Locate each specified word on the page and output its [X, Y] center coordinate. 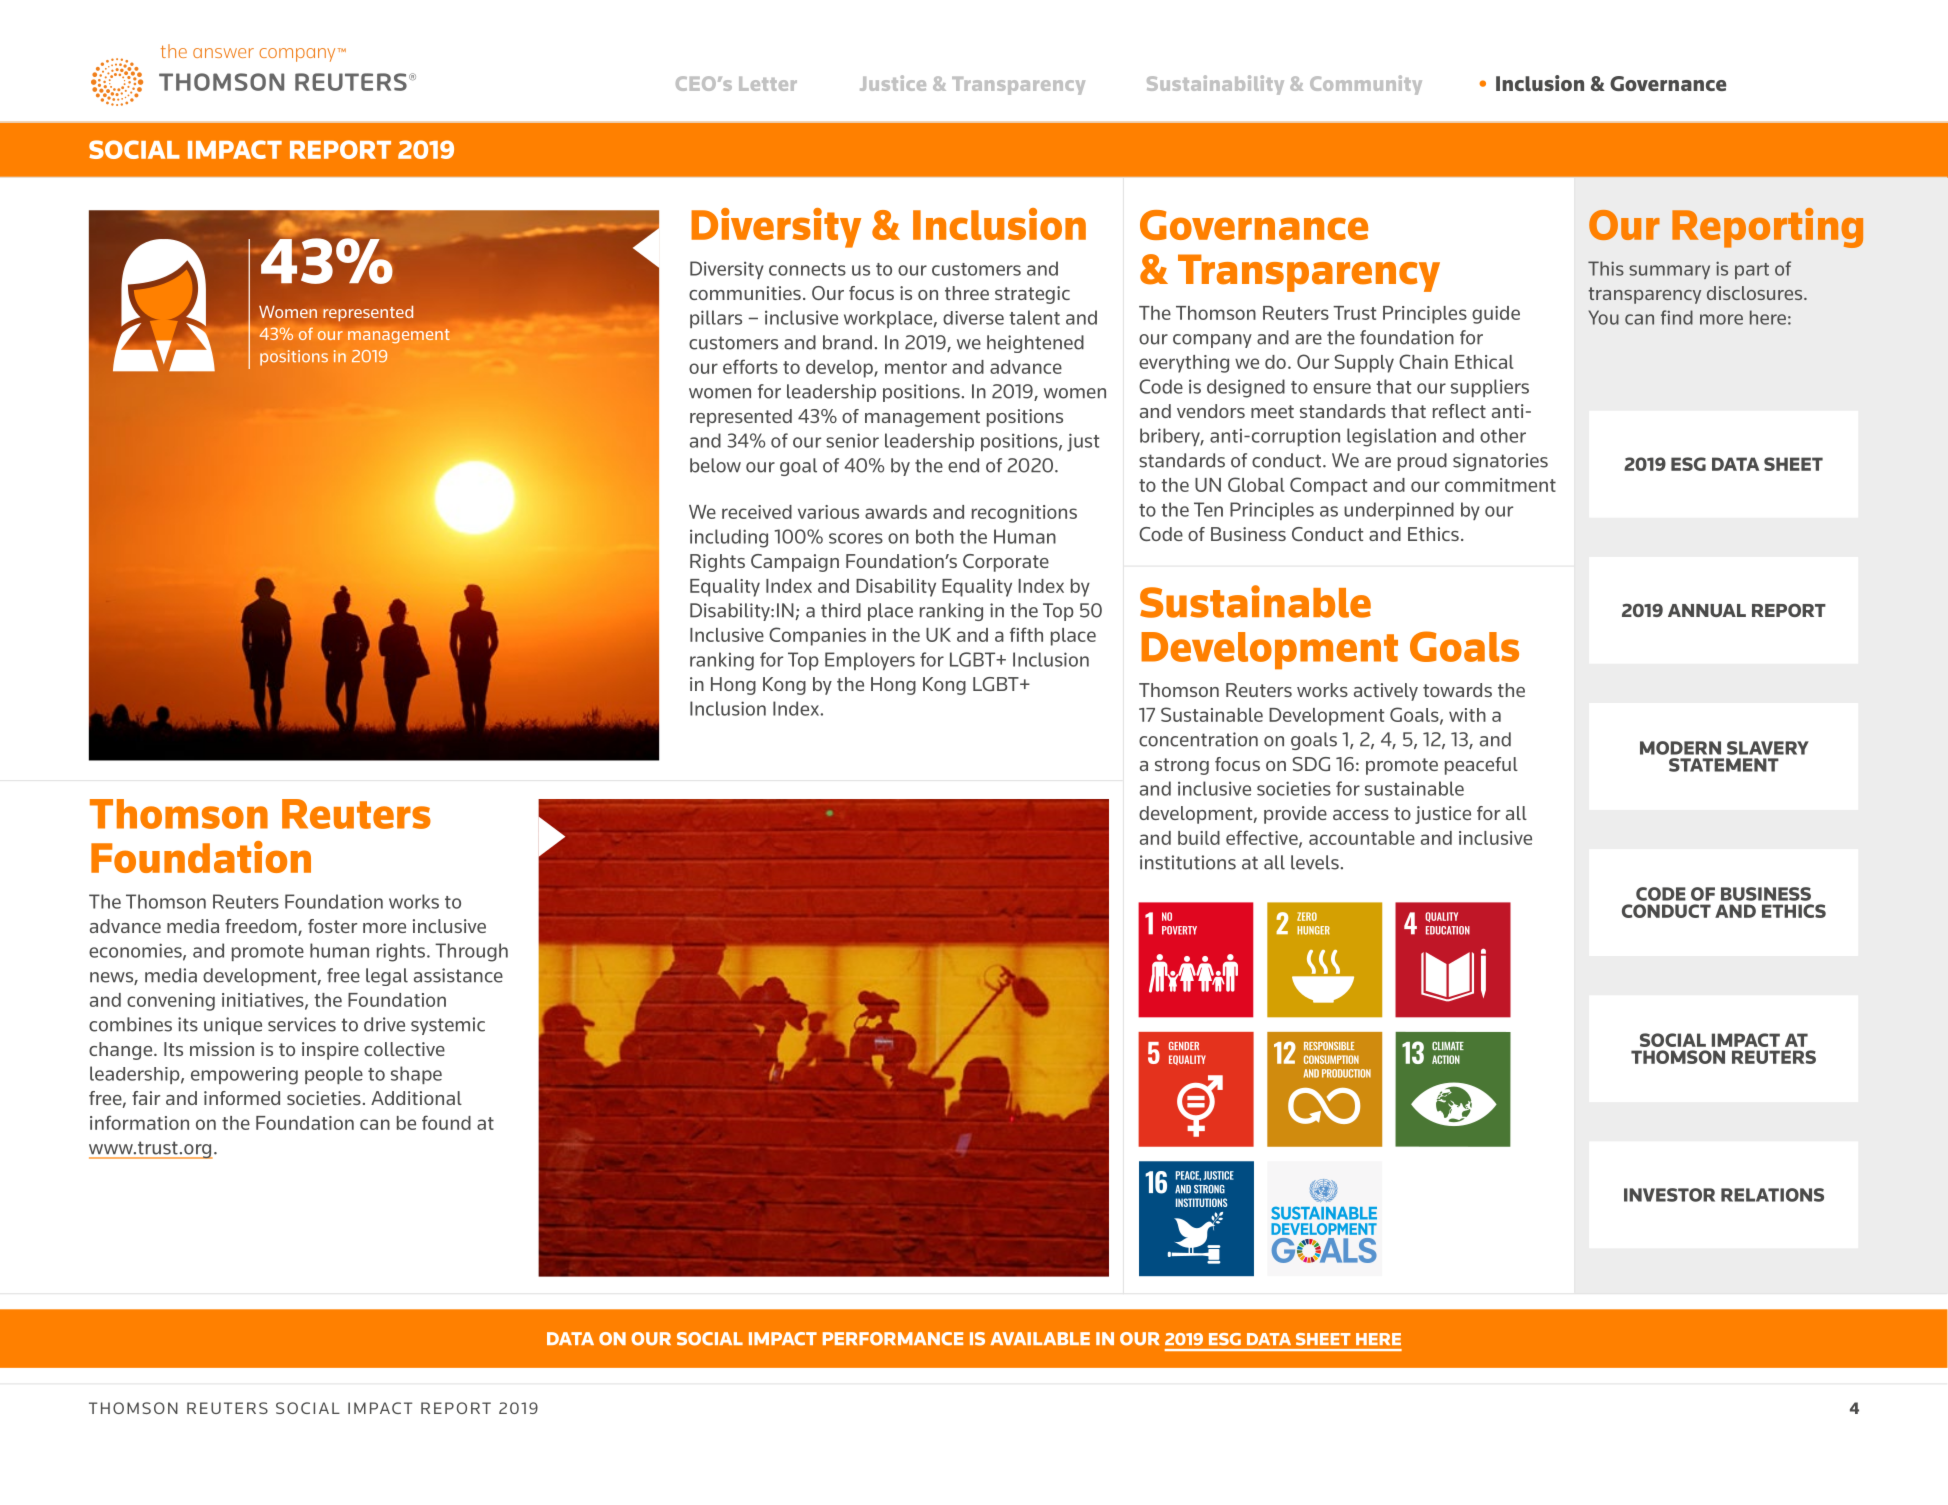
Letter [768, 84]
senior [852, 440]
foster [332, 926]
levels [1315, 862]
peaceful [1481, 766]
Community [1366, 85]
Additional [416, 1098]
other [1503, 435]
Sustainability [1215, 85]
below [715, 465]
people [334, 1075]
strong [1182, 766]
